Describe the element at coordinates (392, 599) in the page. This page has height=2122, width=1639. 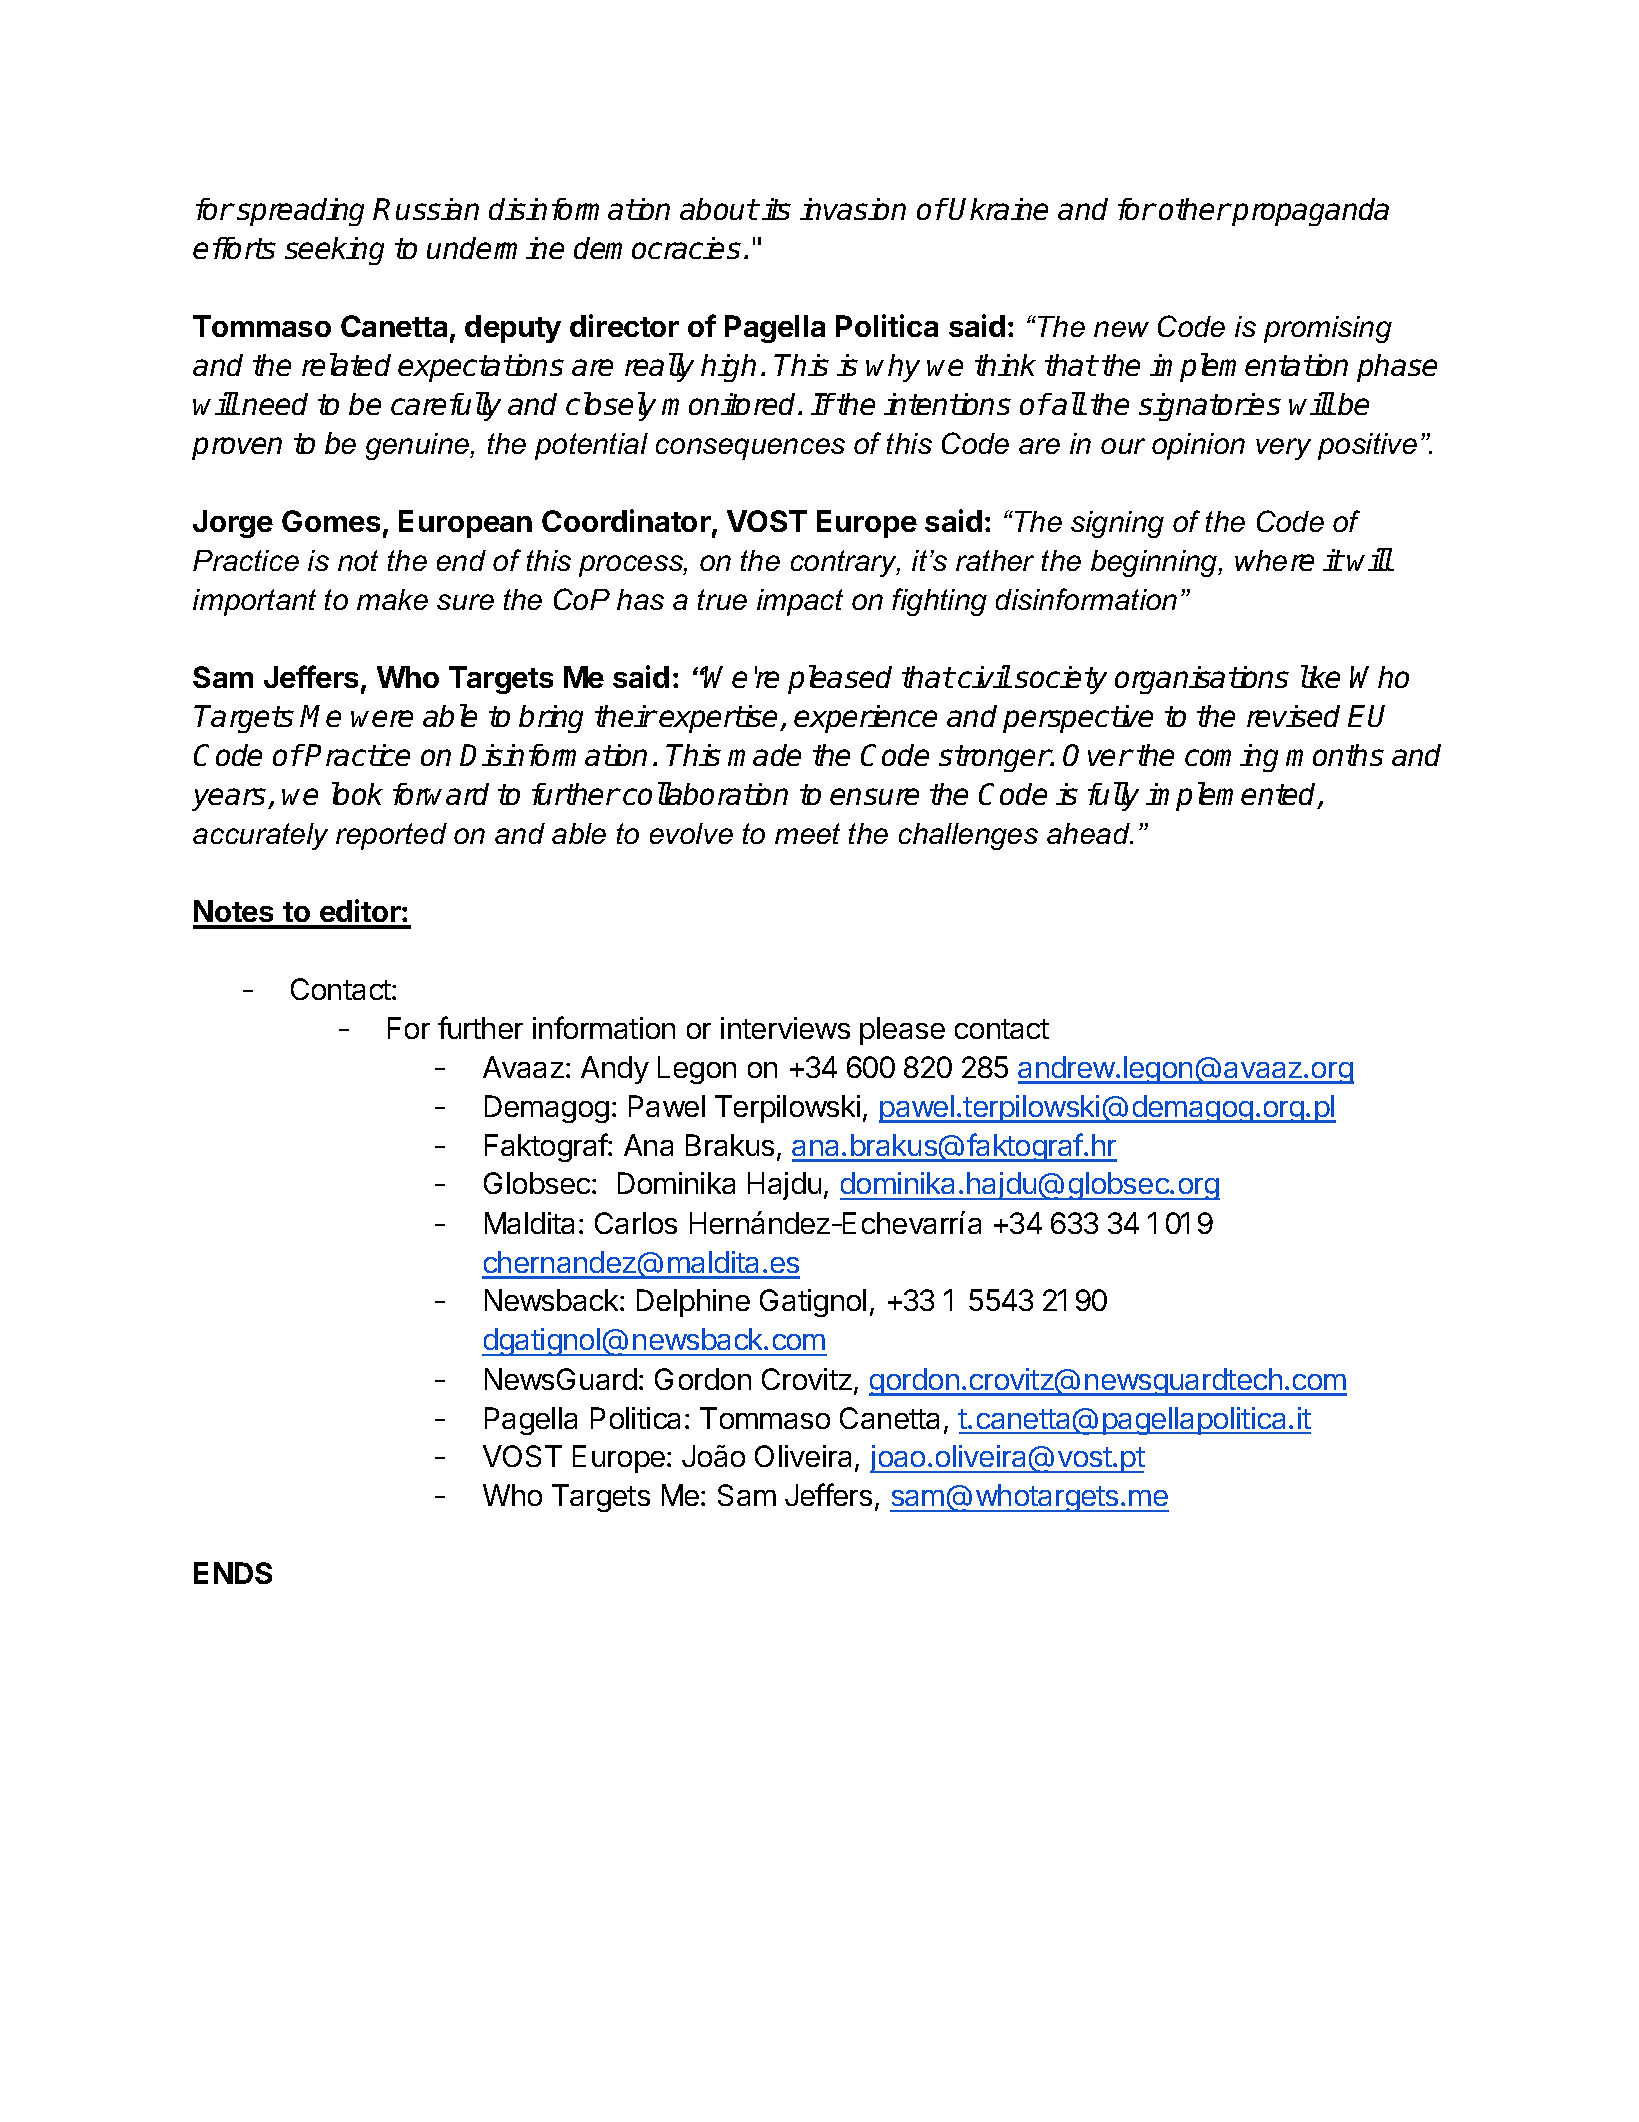
I see `make` at that location.
